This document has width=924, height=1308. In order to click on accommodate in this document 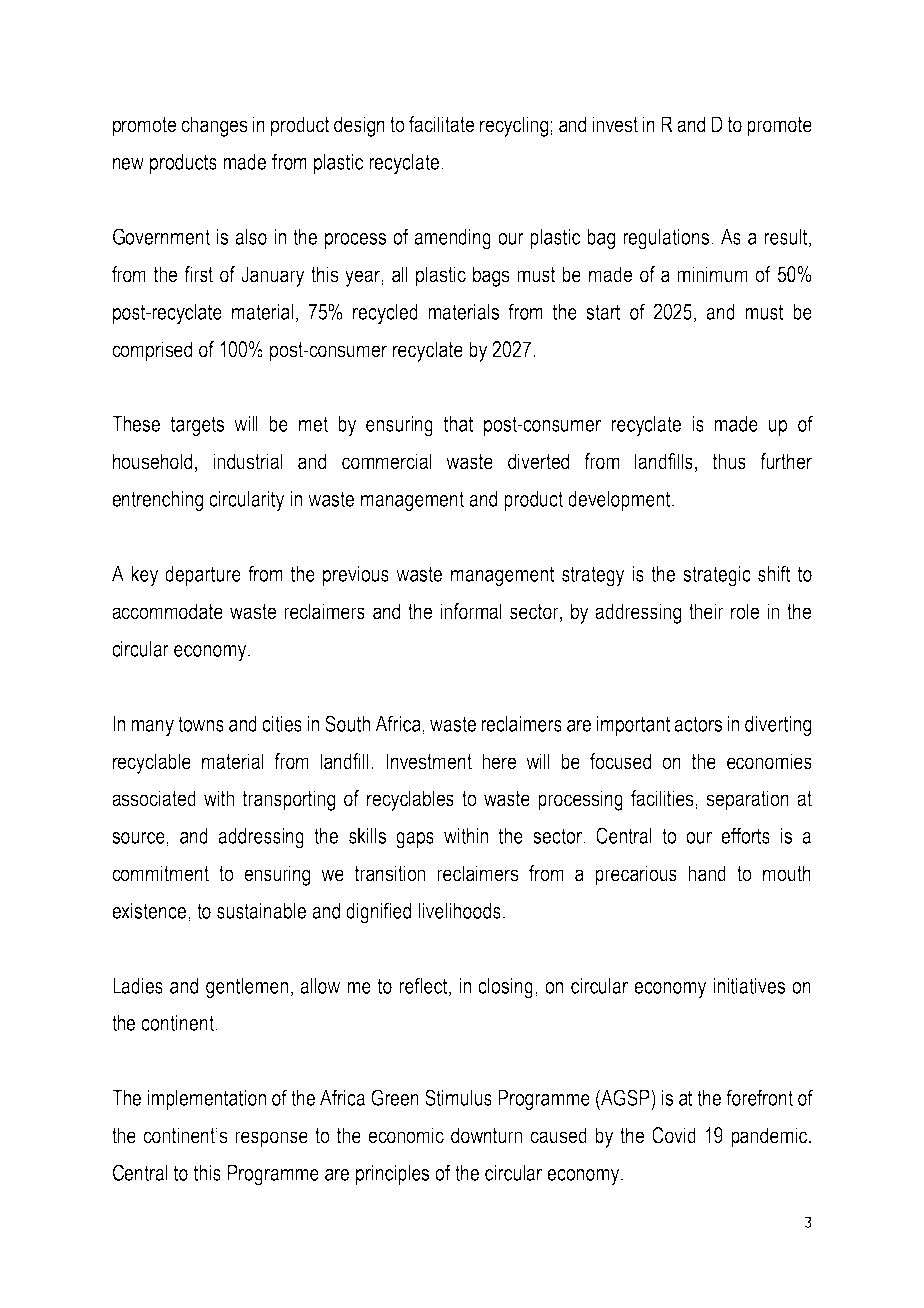, I will do `click(167, 611)`.
